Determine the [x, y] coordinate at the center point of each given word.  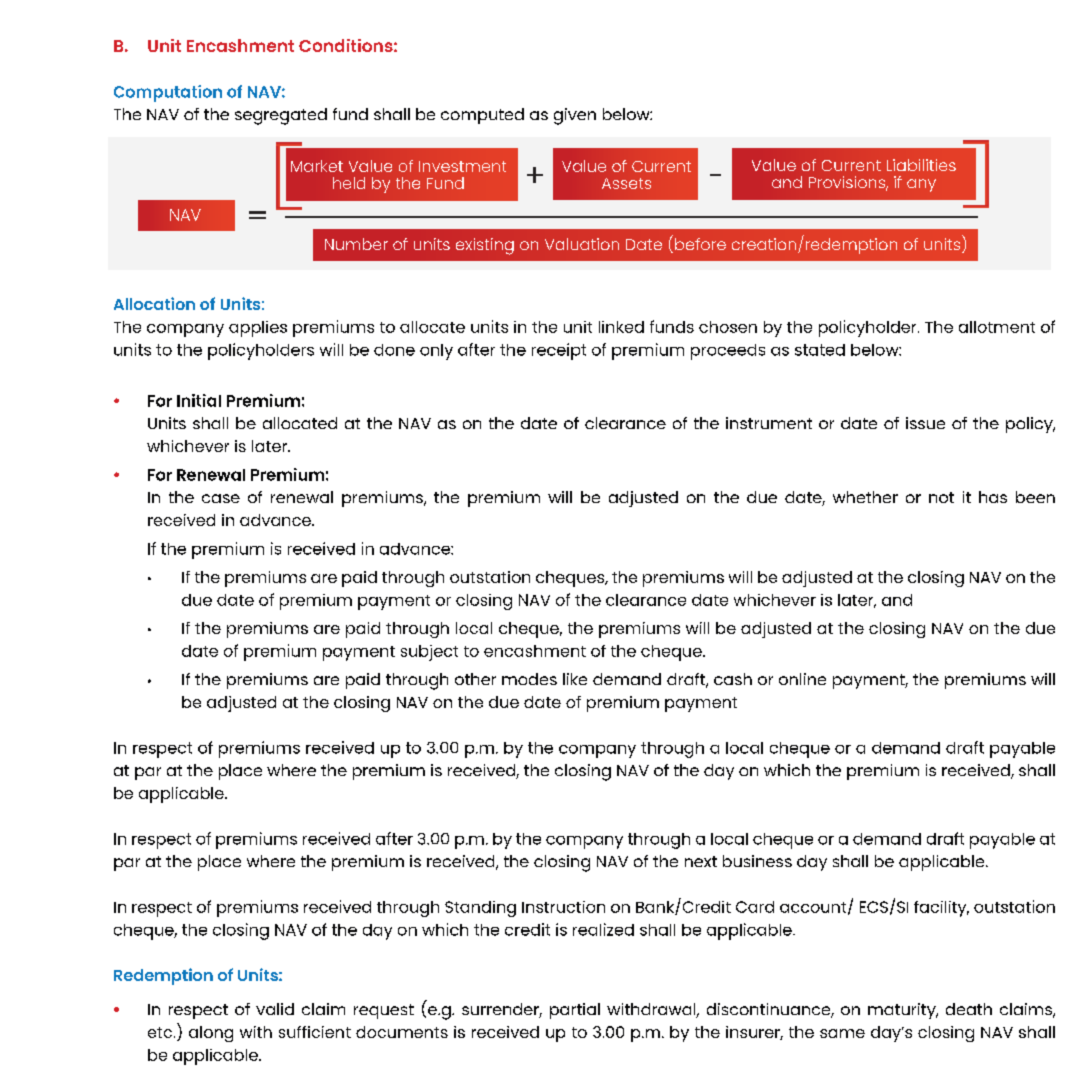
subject [429, 653]
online [802, 679]
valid [275, 1009]
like [575, 679]
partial [575, 1011]
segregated [281, 116]
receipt [559, 351]
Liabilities [921, 165]
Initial [199, 400]
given [575, 116]
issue [925, 423]
